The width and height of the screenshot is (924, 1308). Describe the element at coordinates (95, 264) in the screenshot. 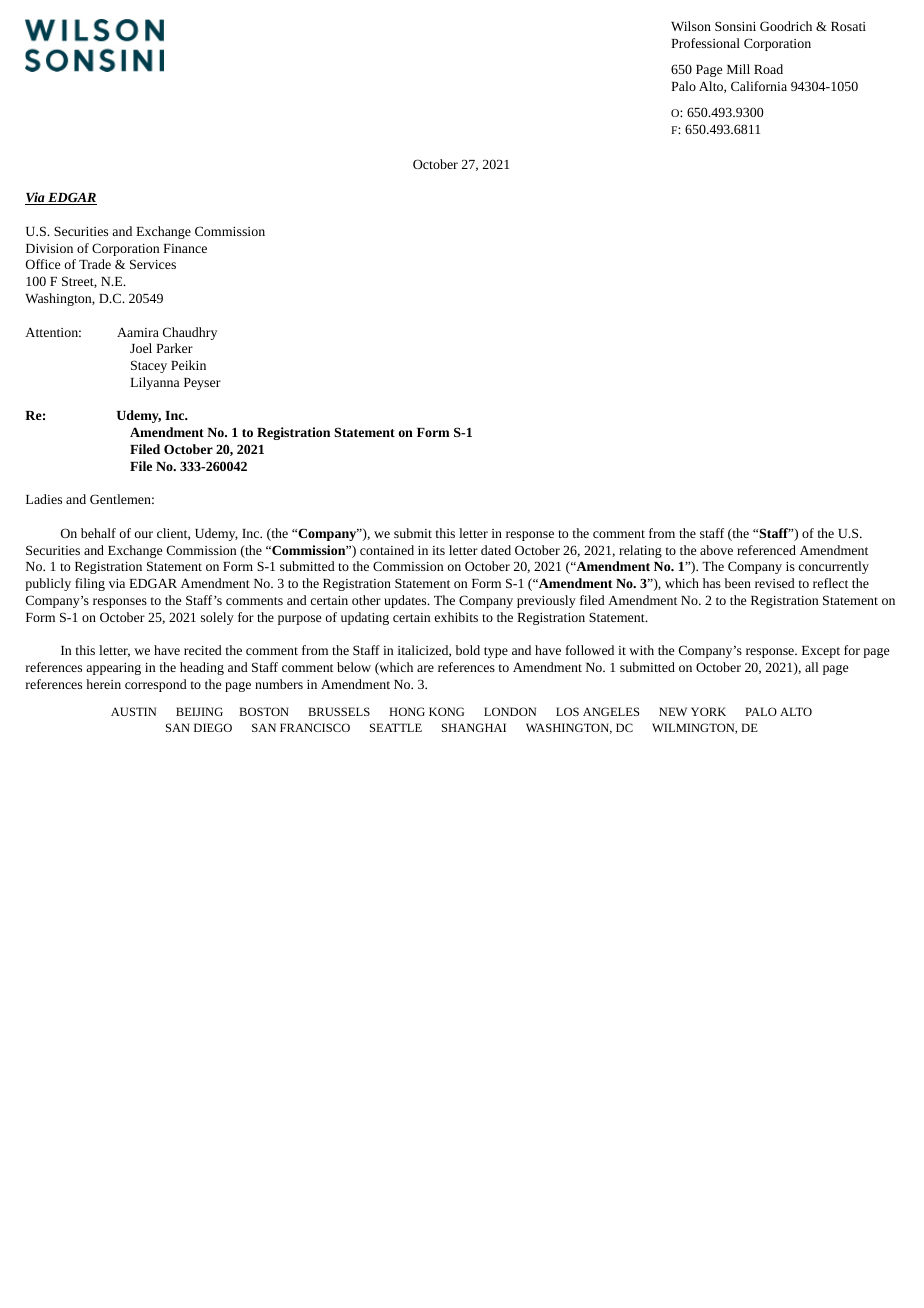

I see `Trade` at that location.
